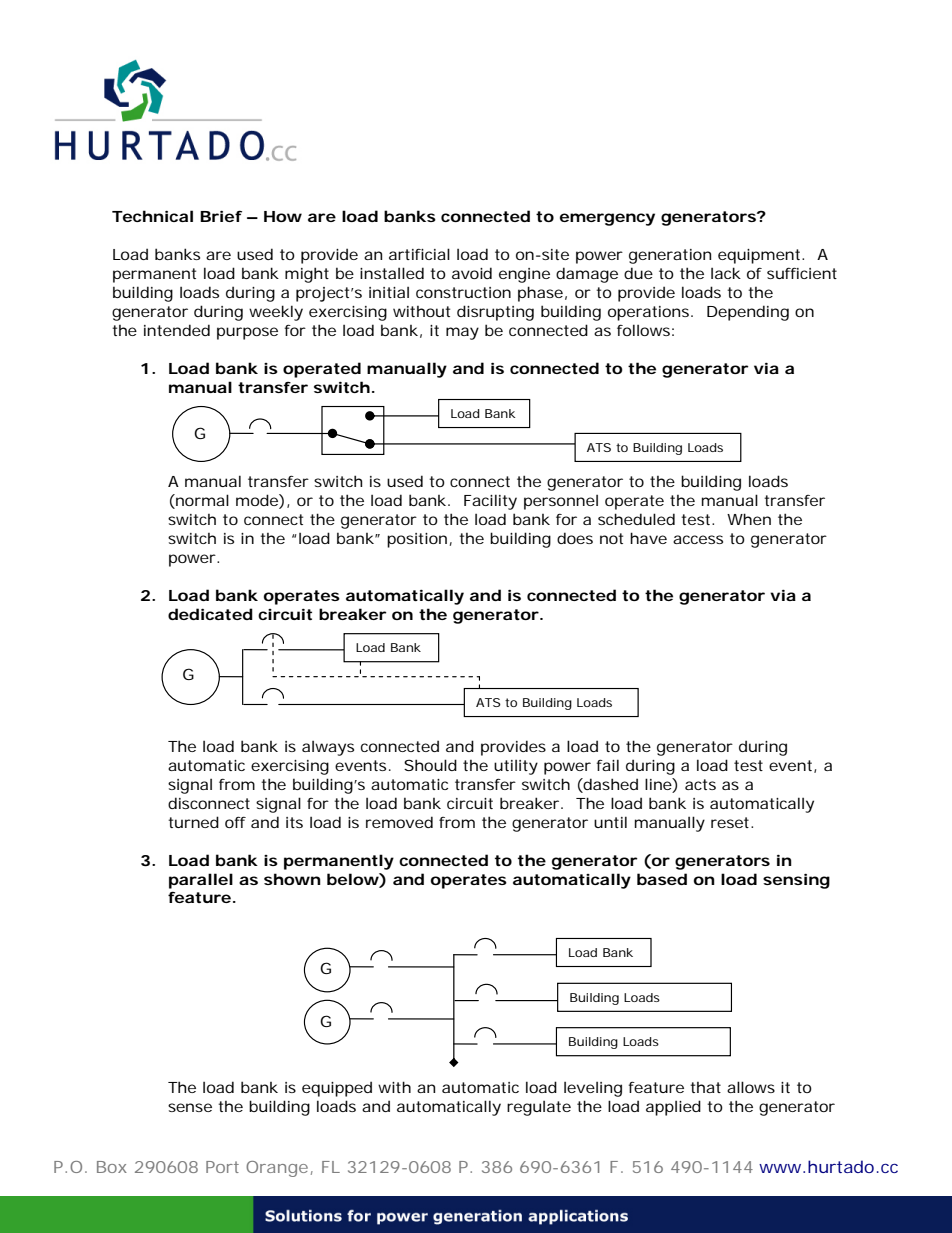  I want to click on position, so click(417, 540).
